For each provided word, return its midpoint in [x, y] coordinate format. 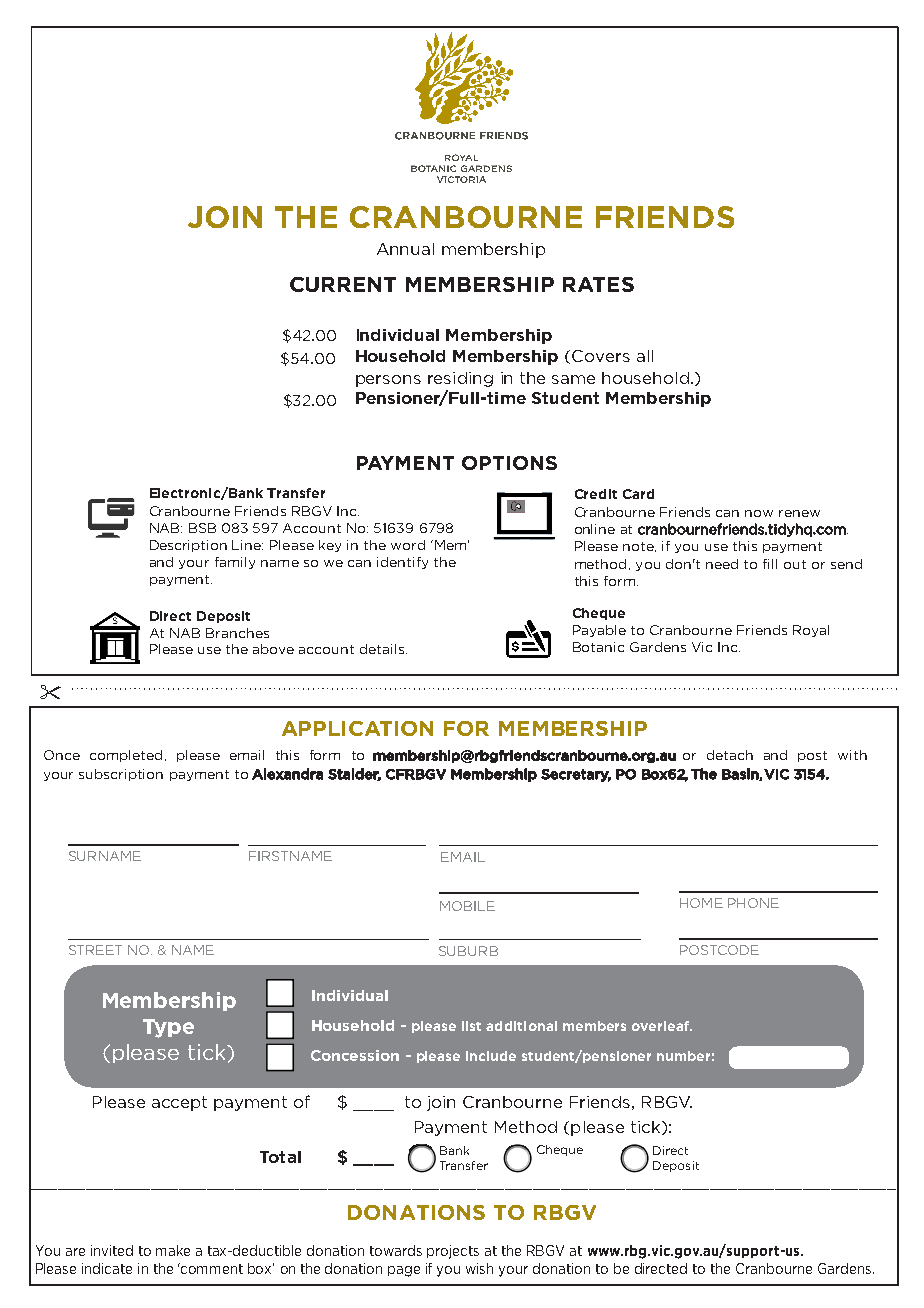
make [173, 1250]
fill [770, 564]
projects [453, 1252]
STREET [95, 950]
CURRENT [343, 284]
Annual [405, 249]
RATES [598, 284]
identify [402, 563]
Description [188, 546]
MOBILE [467, 906]
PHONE [753, 903]
